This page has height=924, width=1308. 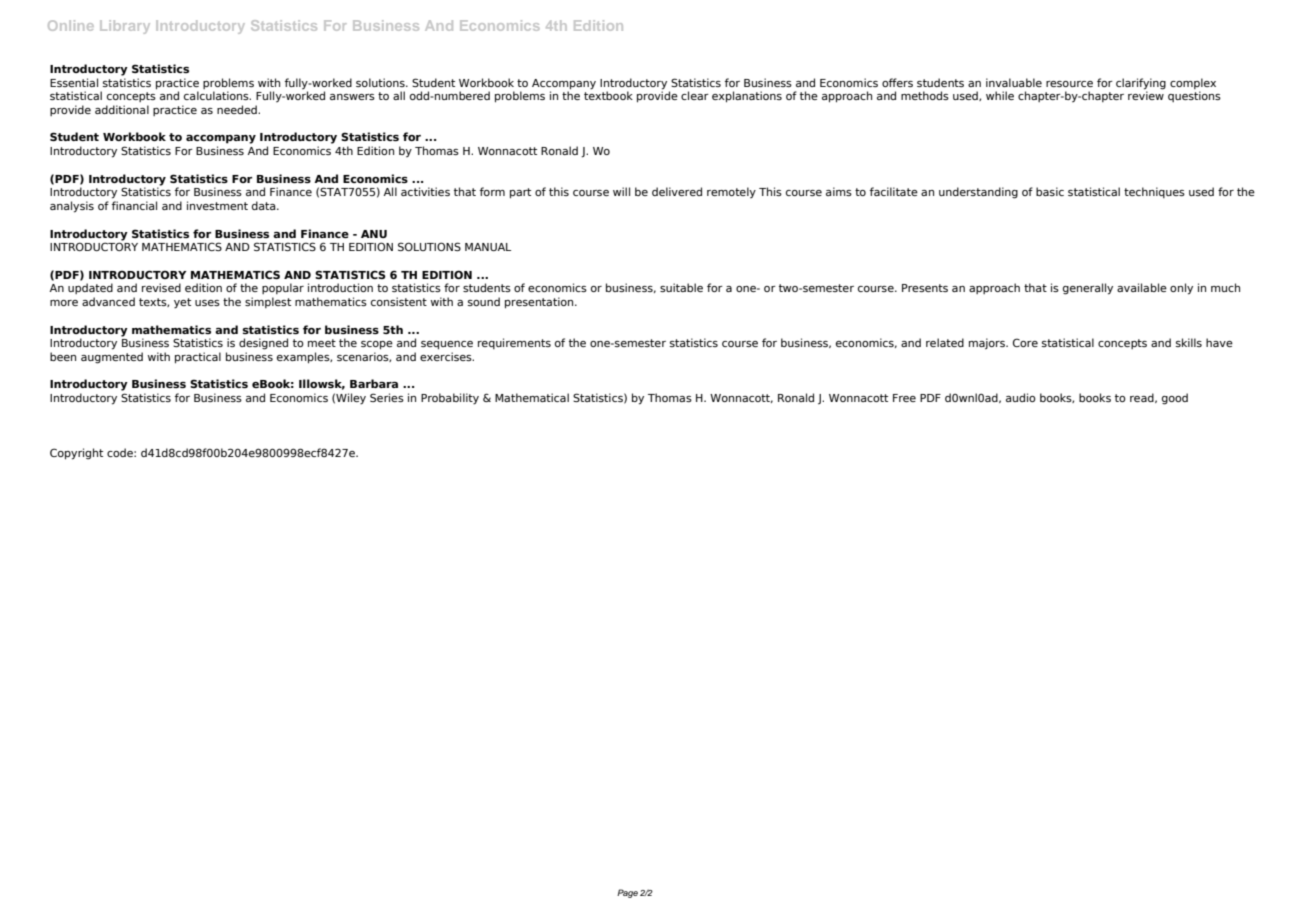 What do you see at coordinates (387, 397) in the page?
I see `Series` at bounding box center [387, 397].
